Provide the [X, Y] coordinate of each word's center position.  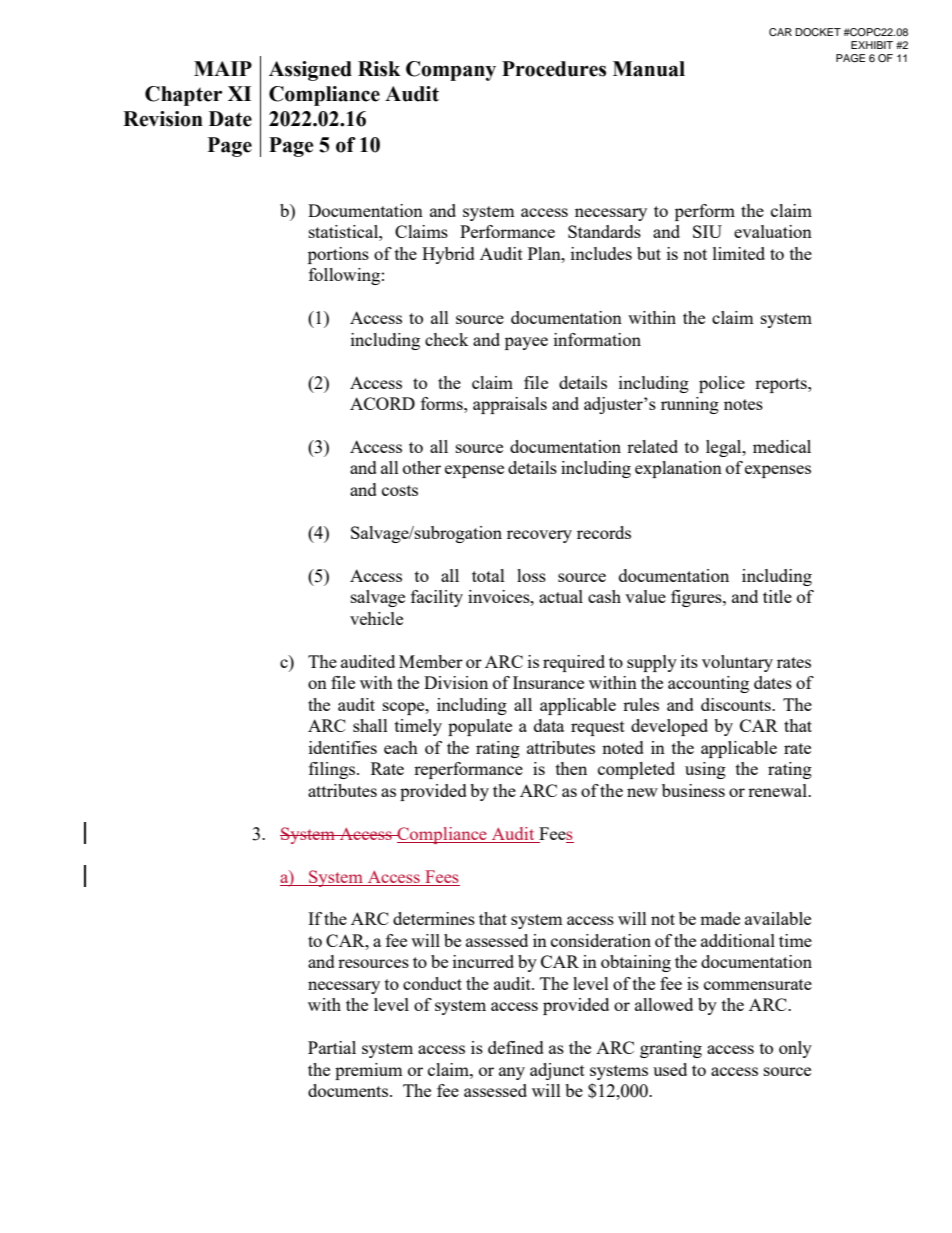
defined [516, 1047]
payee [526, 343]
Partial [332, 1047]
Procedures [554, 69]
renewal [778, 790]
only [795, 1049]
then [571, 768]
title [777, 596]
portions [338, 255]
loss [531, 575]
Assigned [310, 71]
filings [333, 770]
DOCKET [818, 32]
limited [739, 253]
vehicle [376, 618]
